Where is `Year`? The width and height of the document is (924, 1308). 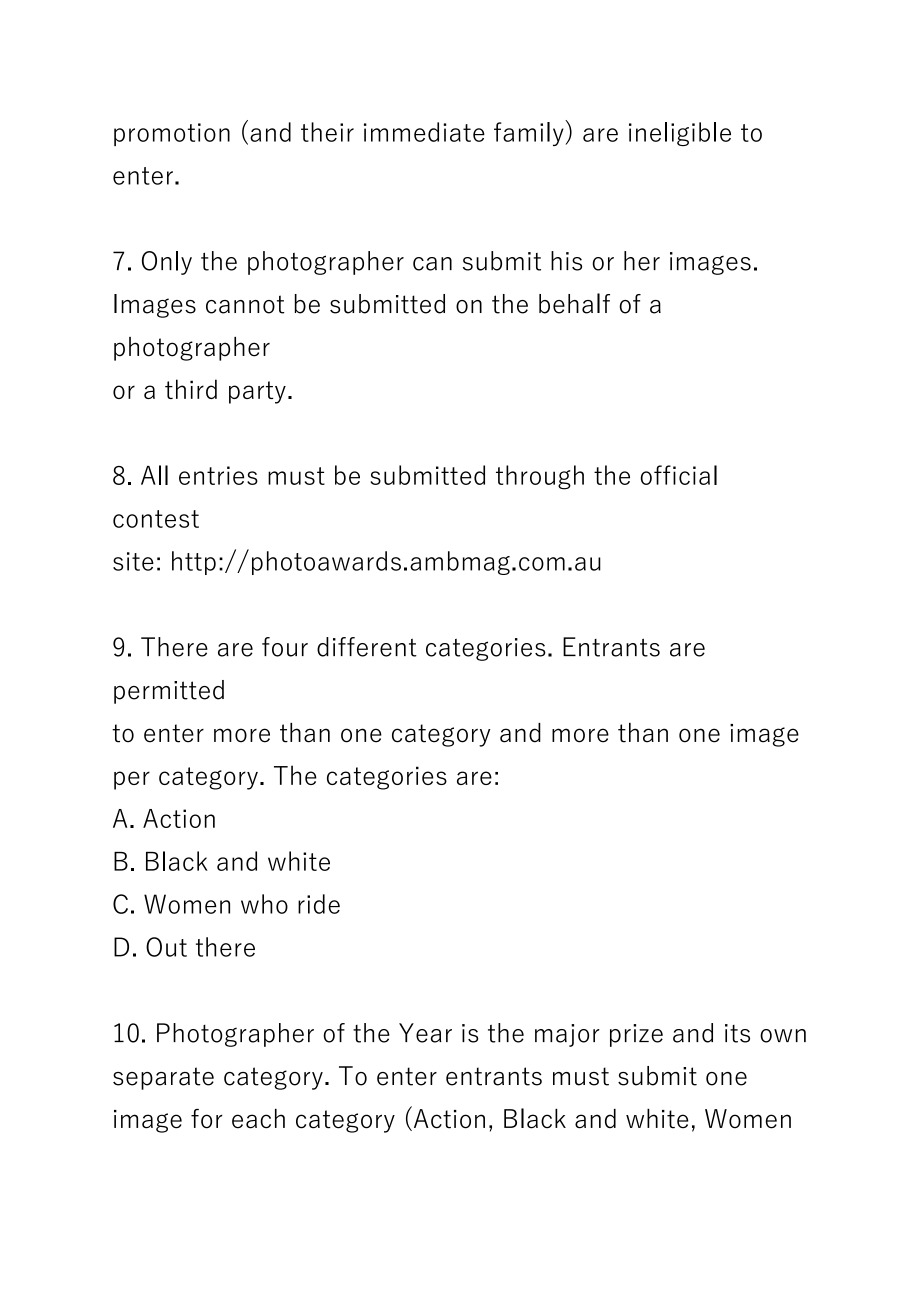
Year is located at coordinates (425, 1033).
